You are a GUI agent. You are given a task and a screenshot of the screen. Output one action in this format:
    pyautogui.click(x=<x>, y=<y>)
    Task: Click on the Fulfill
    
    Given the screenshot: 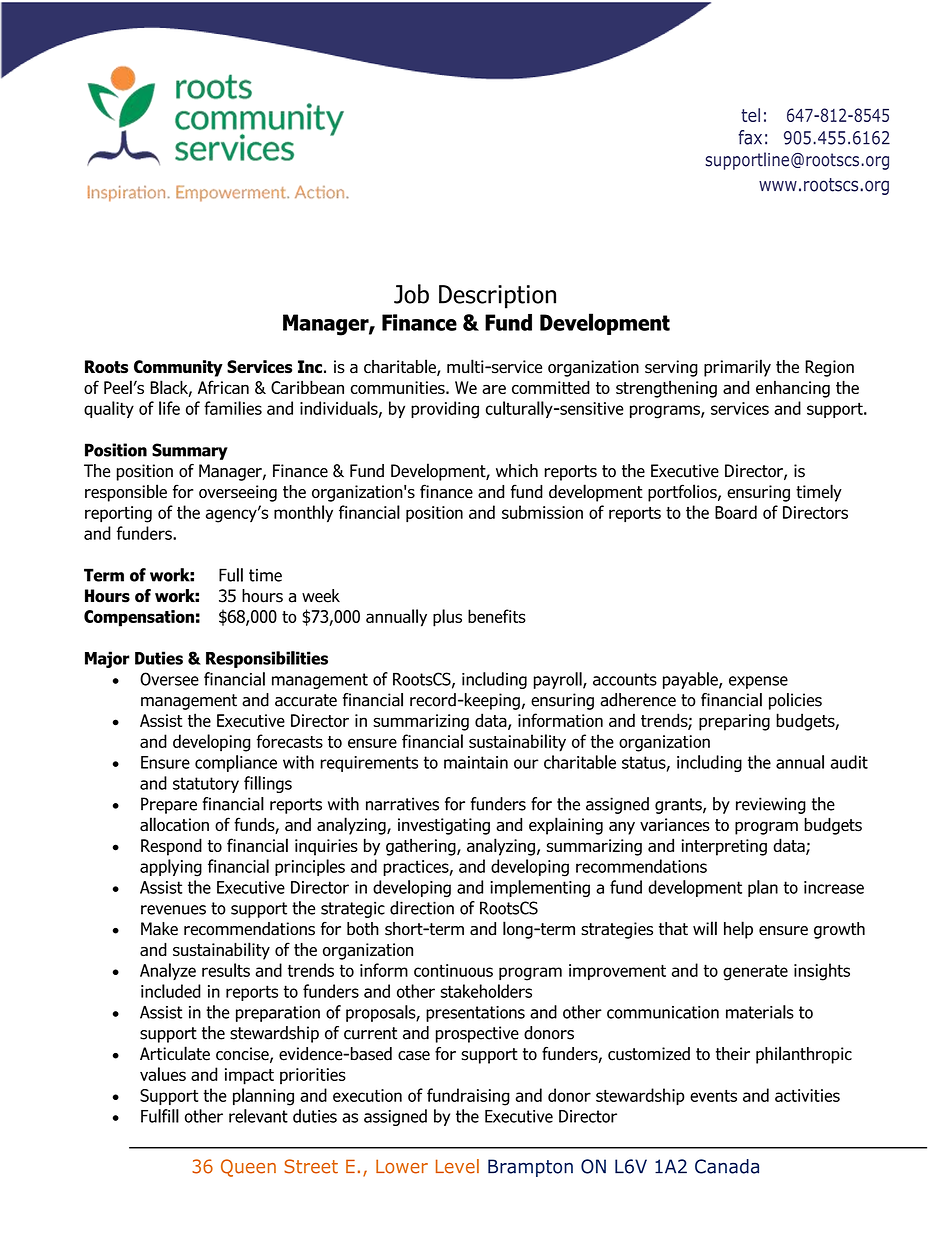 What is the action you would take?
    pyautogui.click(x=160, y=1116)
